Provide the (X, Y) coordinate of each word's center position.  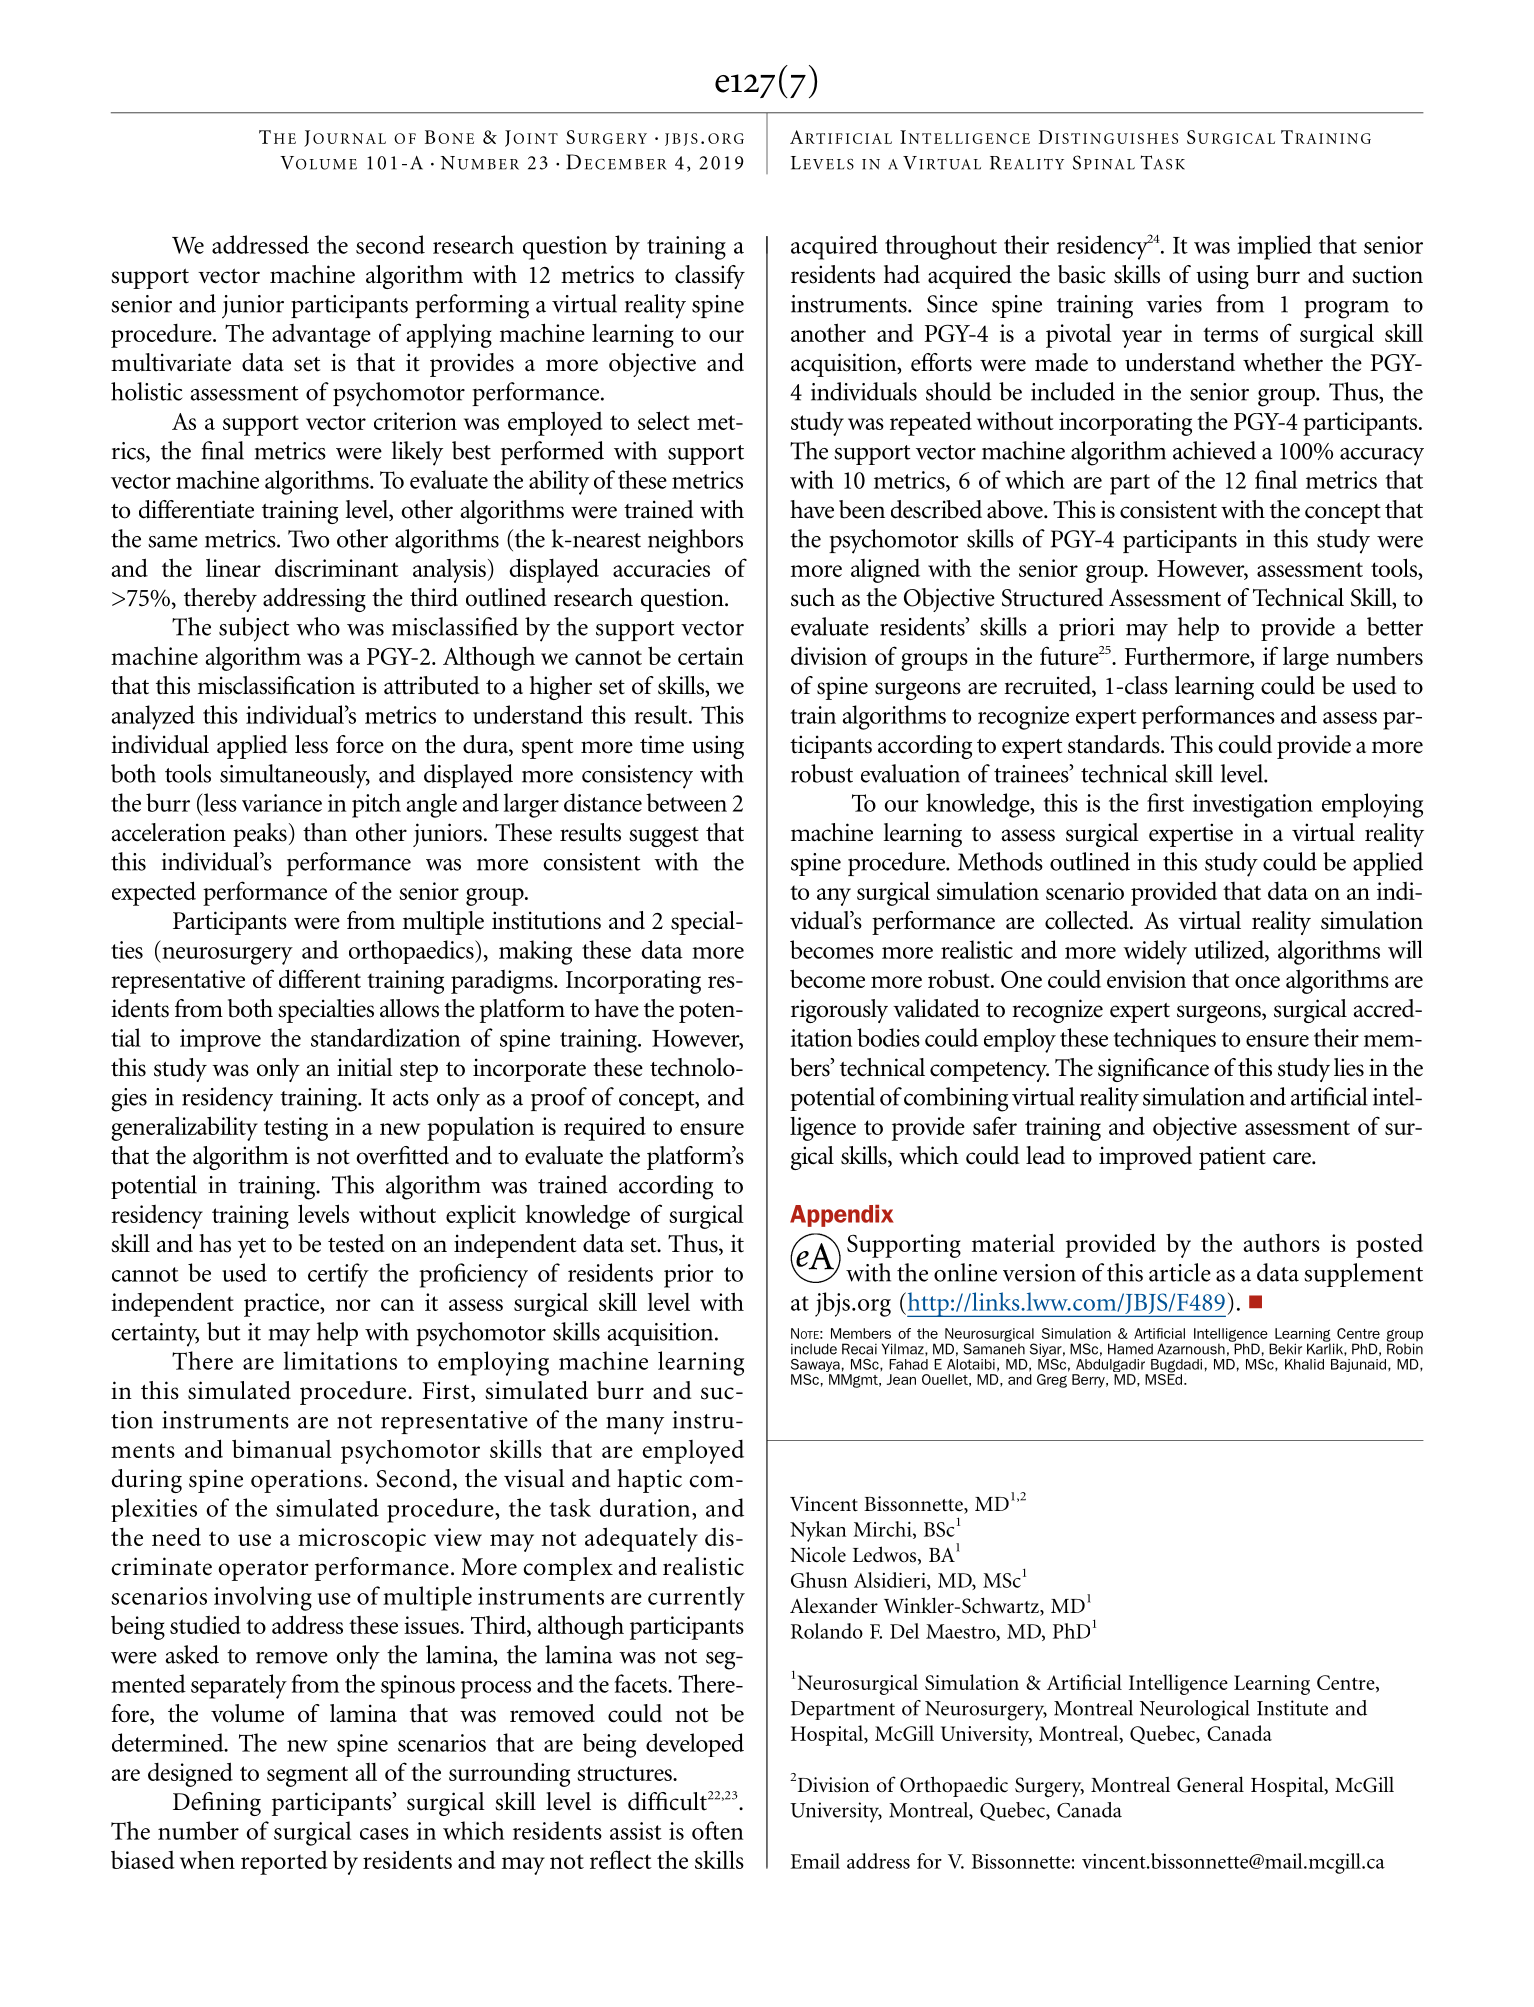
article (1180, 1272)
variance (282, 803)
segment (307, 1776)
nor (353, 1305)
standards (1115, 744)
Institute (1292, 1708)
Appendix (842, 1216)
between (686, 802)
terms (1230, 334)
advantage (321, 336)
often (717, 1830)
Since (952, 304)
